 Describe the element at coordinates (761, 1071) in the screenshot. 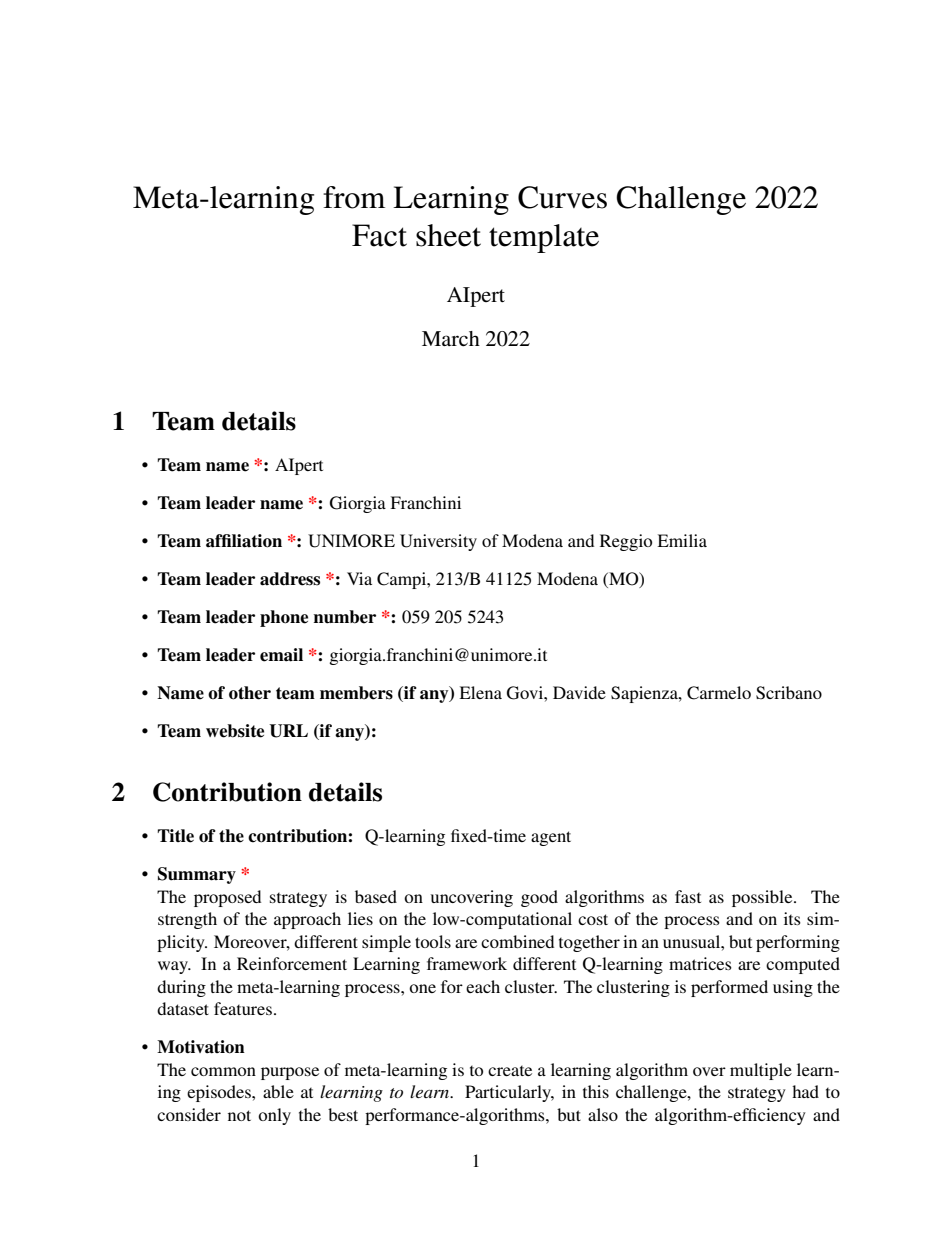

I see `multiple` at that location.
